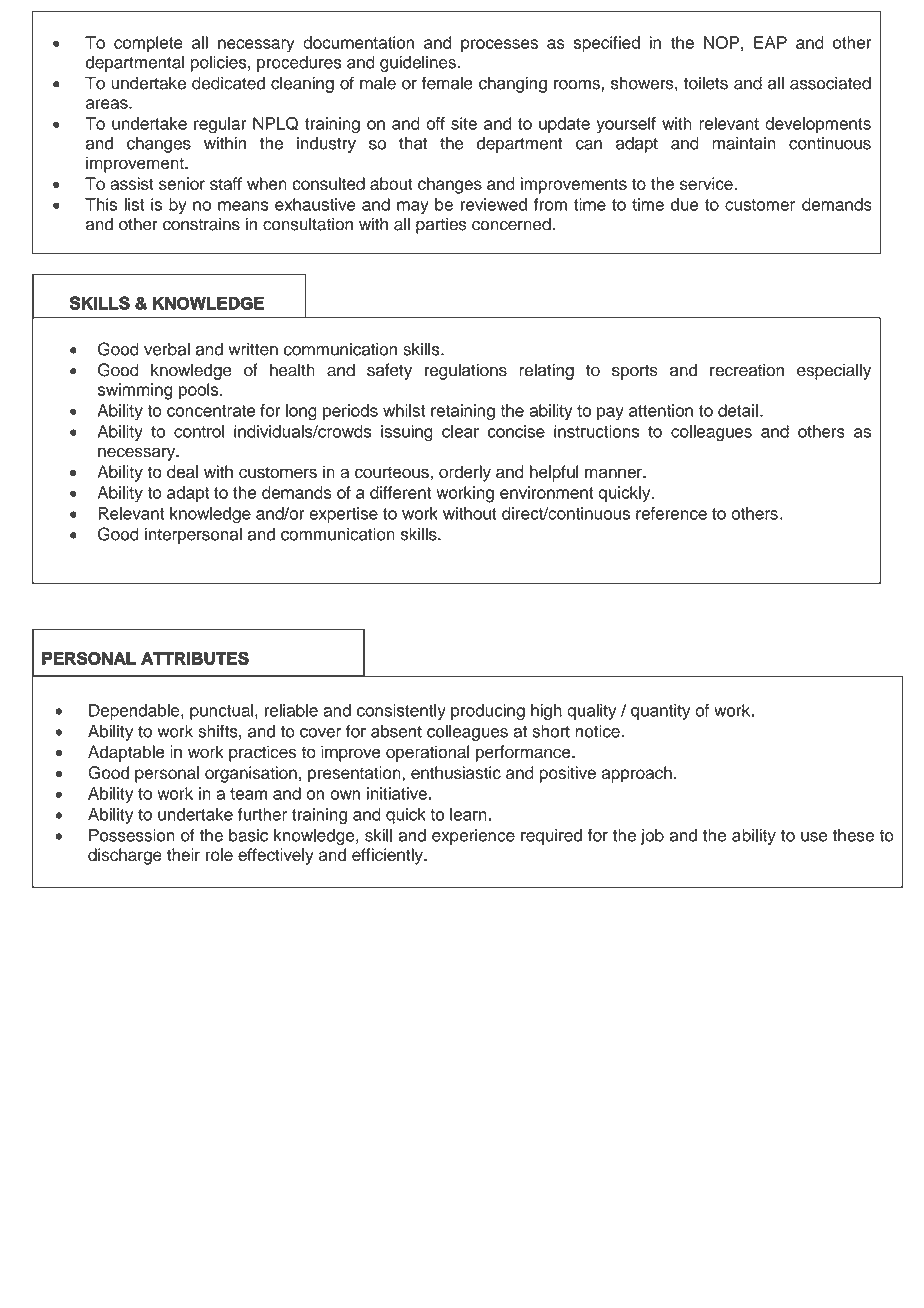 This document has height=1308, width=924. I want to click on dedicated, so click(228, 83).
